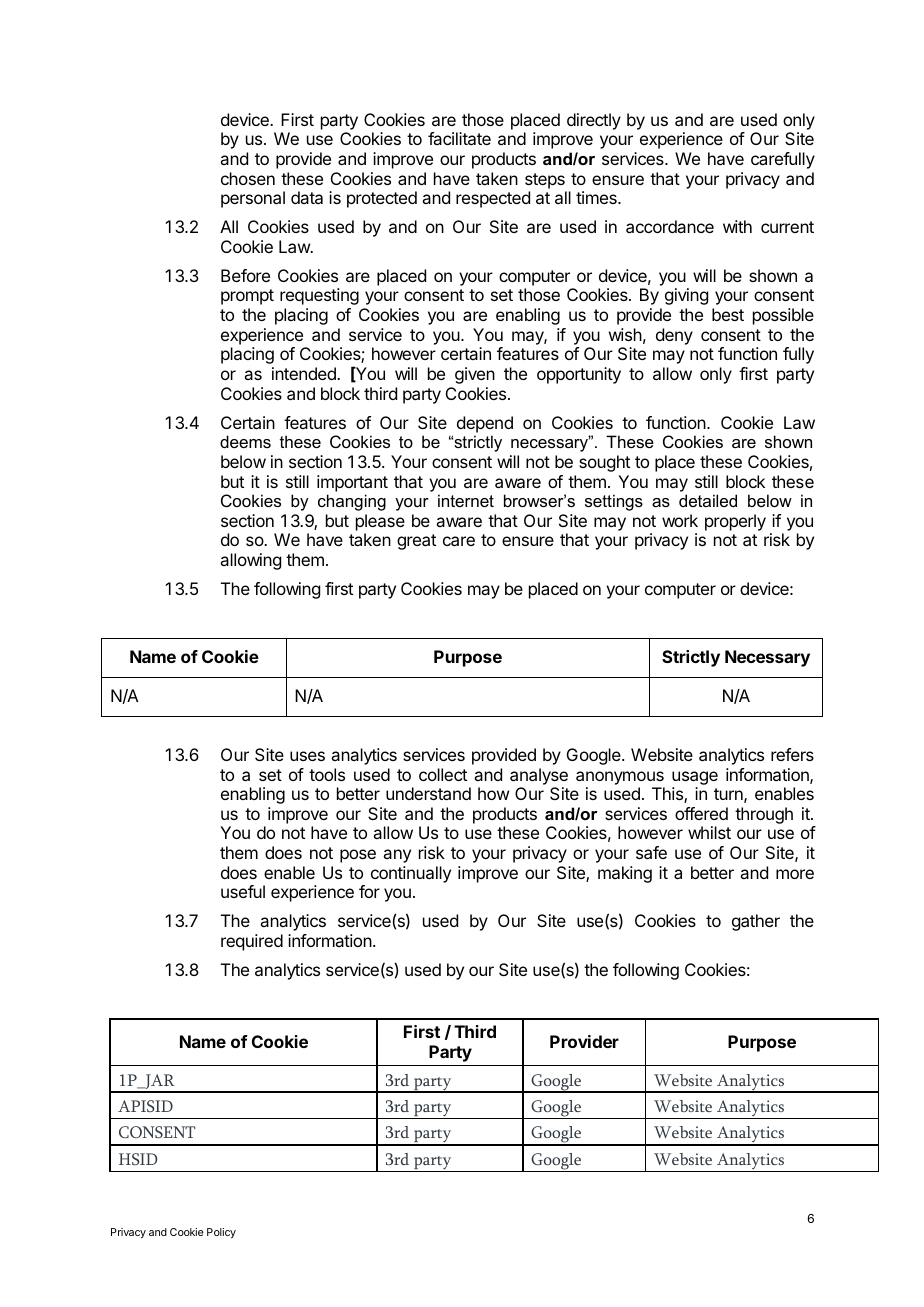  What do you see at coordinates (307, 197) in the screenshot?
I see `data` at bounding box center [307, 197].
